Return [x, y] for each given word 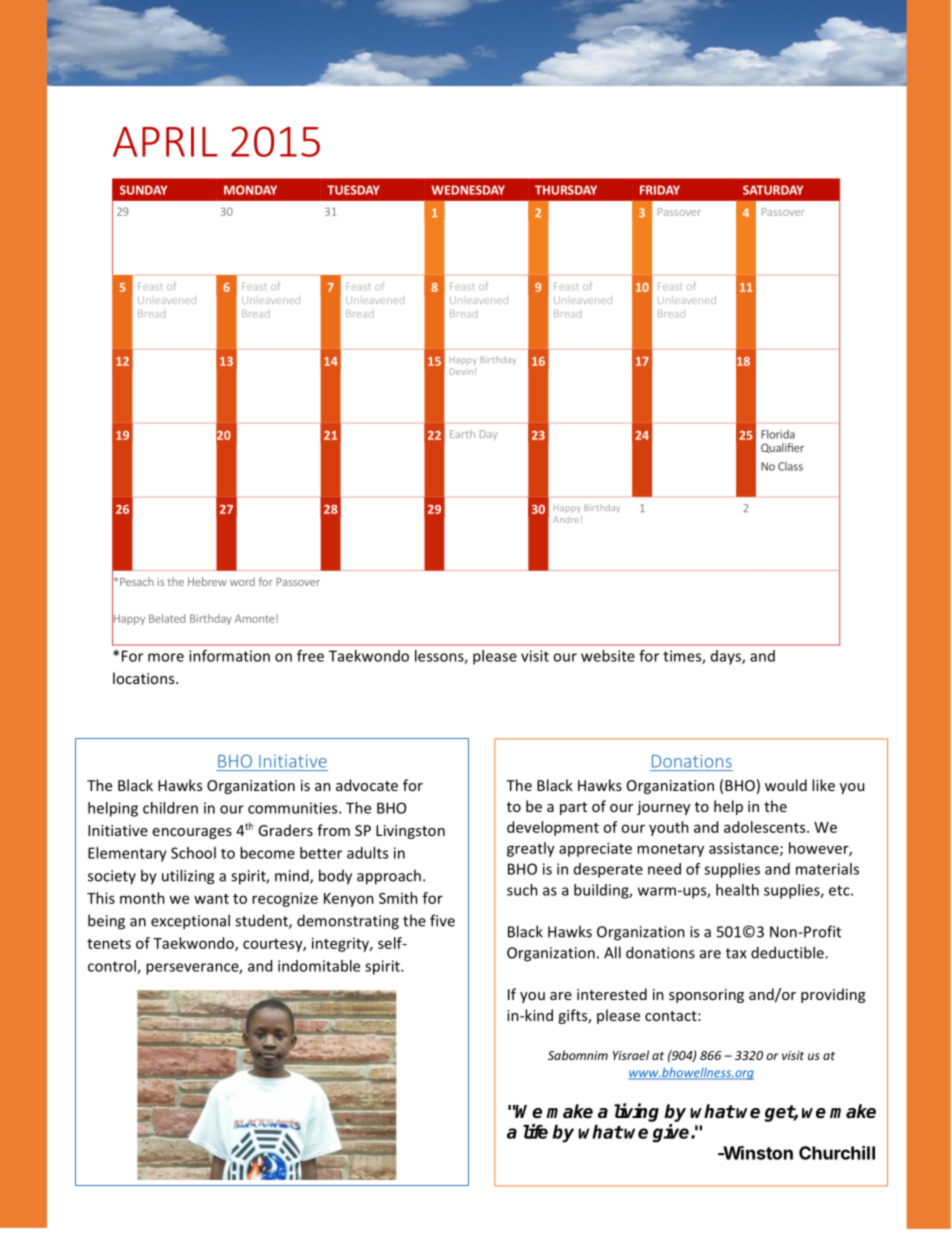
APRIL [165, 142]
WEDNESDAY [468, 190]
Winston [757, 1153]
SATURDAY [773, 190]
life [535, 1131]
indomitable [319, 966]
